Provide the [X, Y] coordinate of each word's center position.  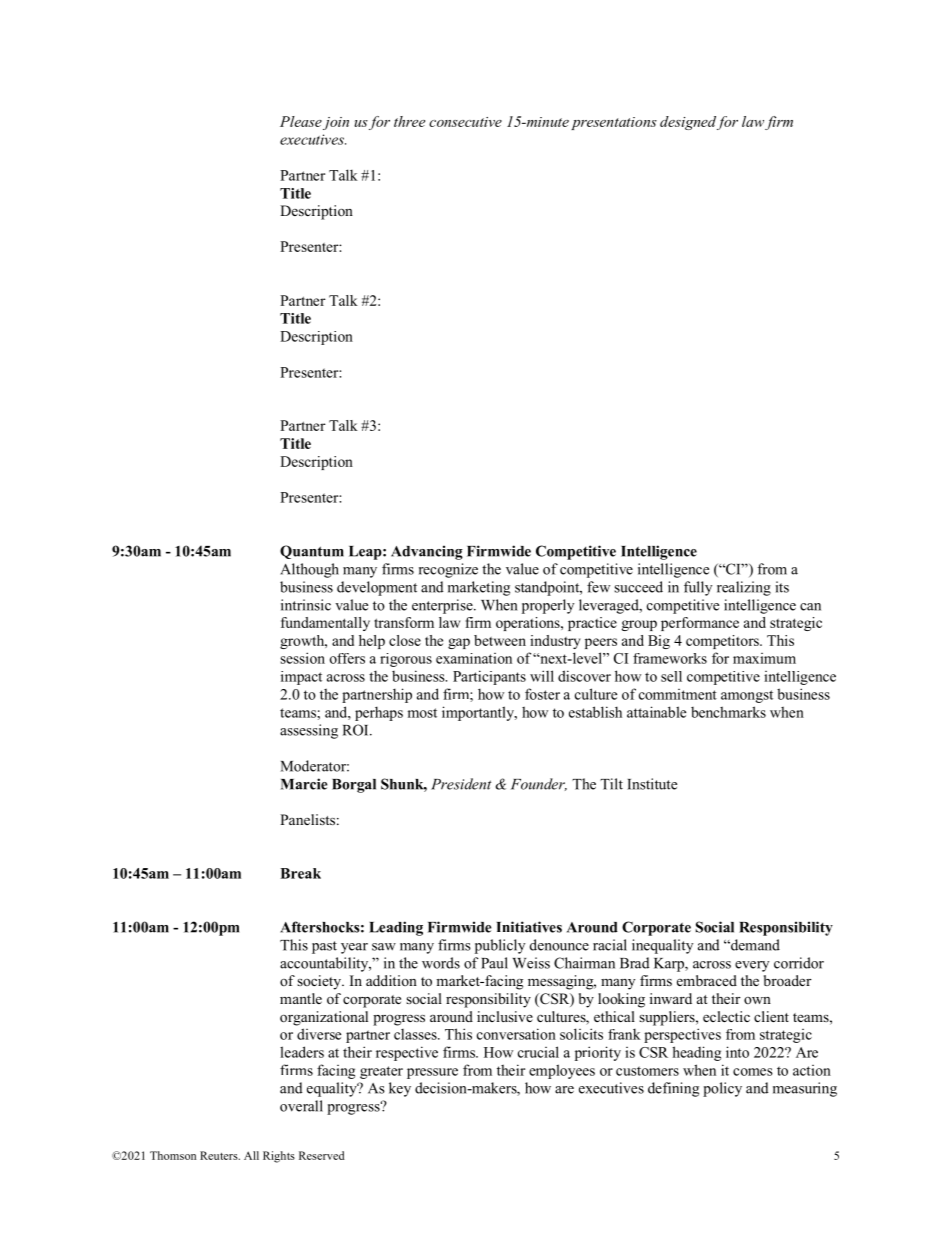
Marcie [304, 784]
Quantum [312, 552]
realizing [744, 588]
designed [688, 123]
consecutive [465, 122]
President [461, 784]
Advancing [427, 552]
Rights [279, 1157]
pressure [432, 1073]
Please [301, 121]
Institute [652, 784]
